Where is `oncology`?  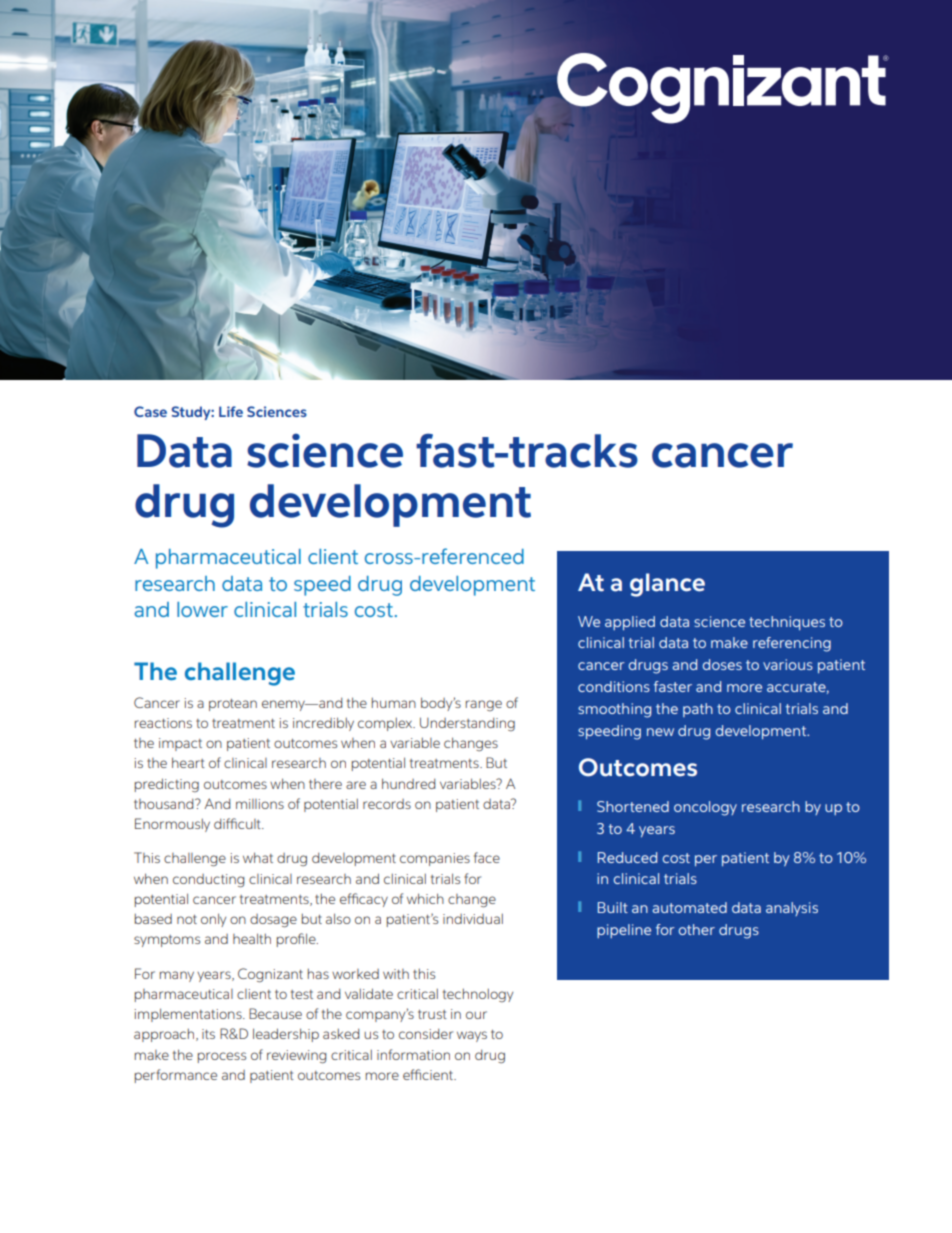
oncology is located at coordinates (705, 808).
